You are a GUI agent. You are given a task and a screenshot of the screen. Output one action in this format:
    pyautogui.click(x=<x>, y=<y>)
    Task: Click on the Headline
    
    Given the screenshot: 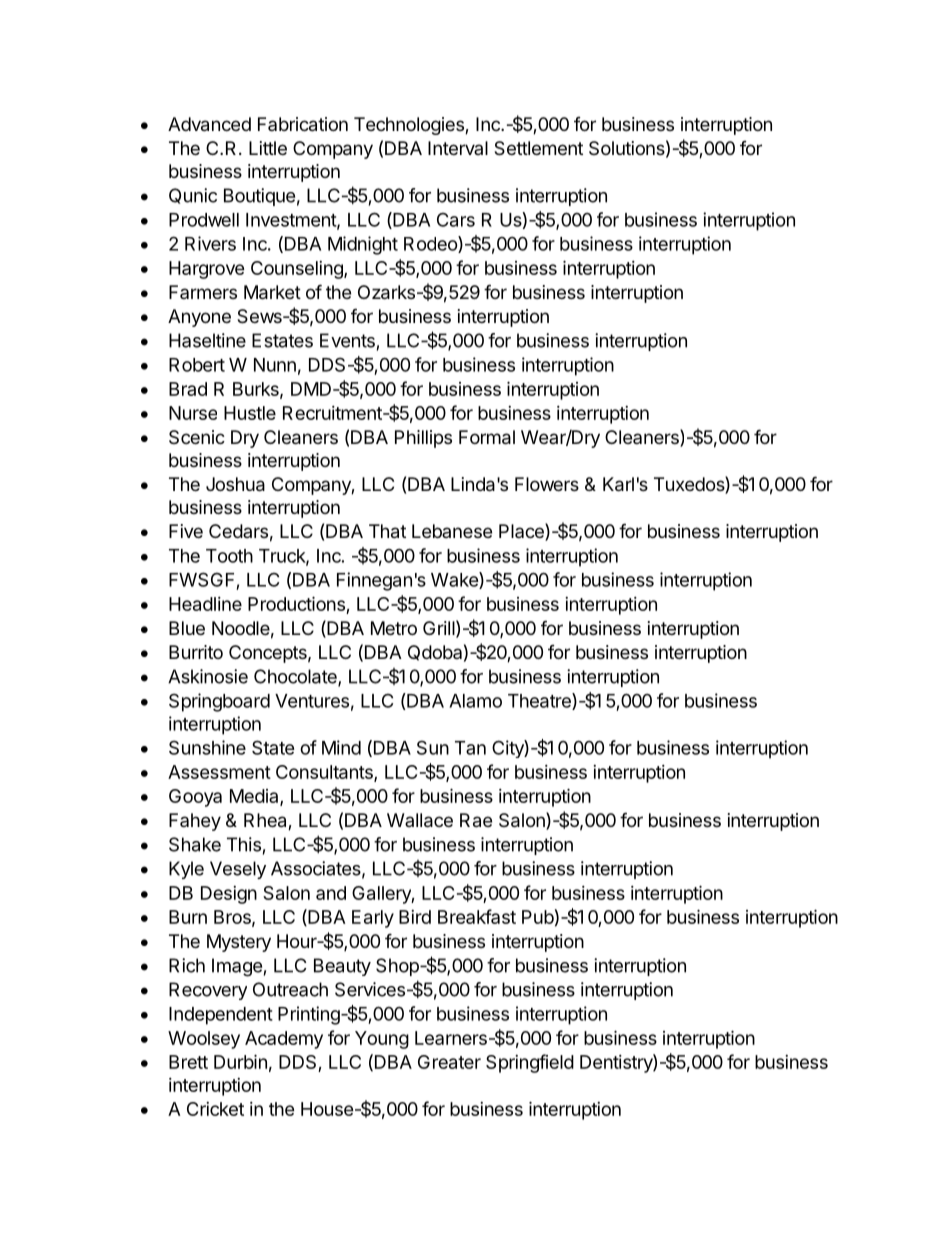 What is the action you would take?
    pyautogui.click(x=205, y=604)
